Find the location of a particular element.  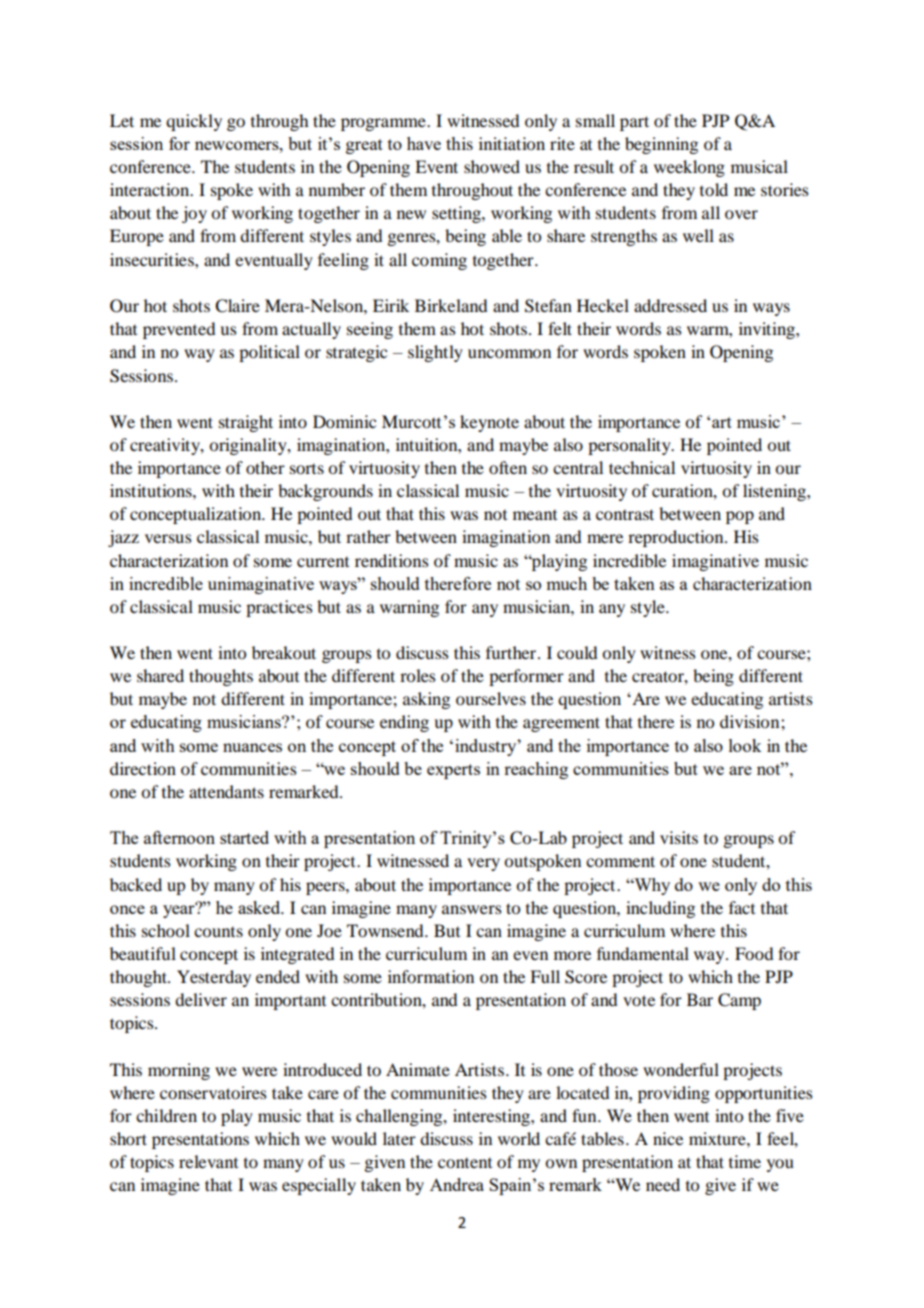

weeklong is located at coordinates (689, 168).
